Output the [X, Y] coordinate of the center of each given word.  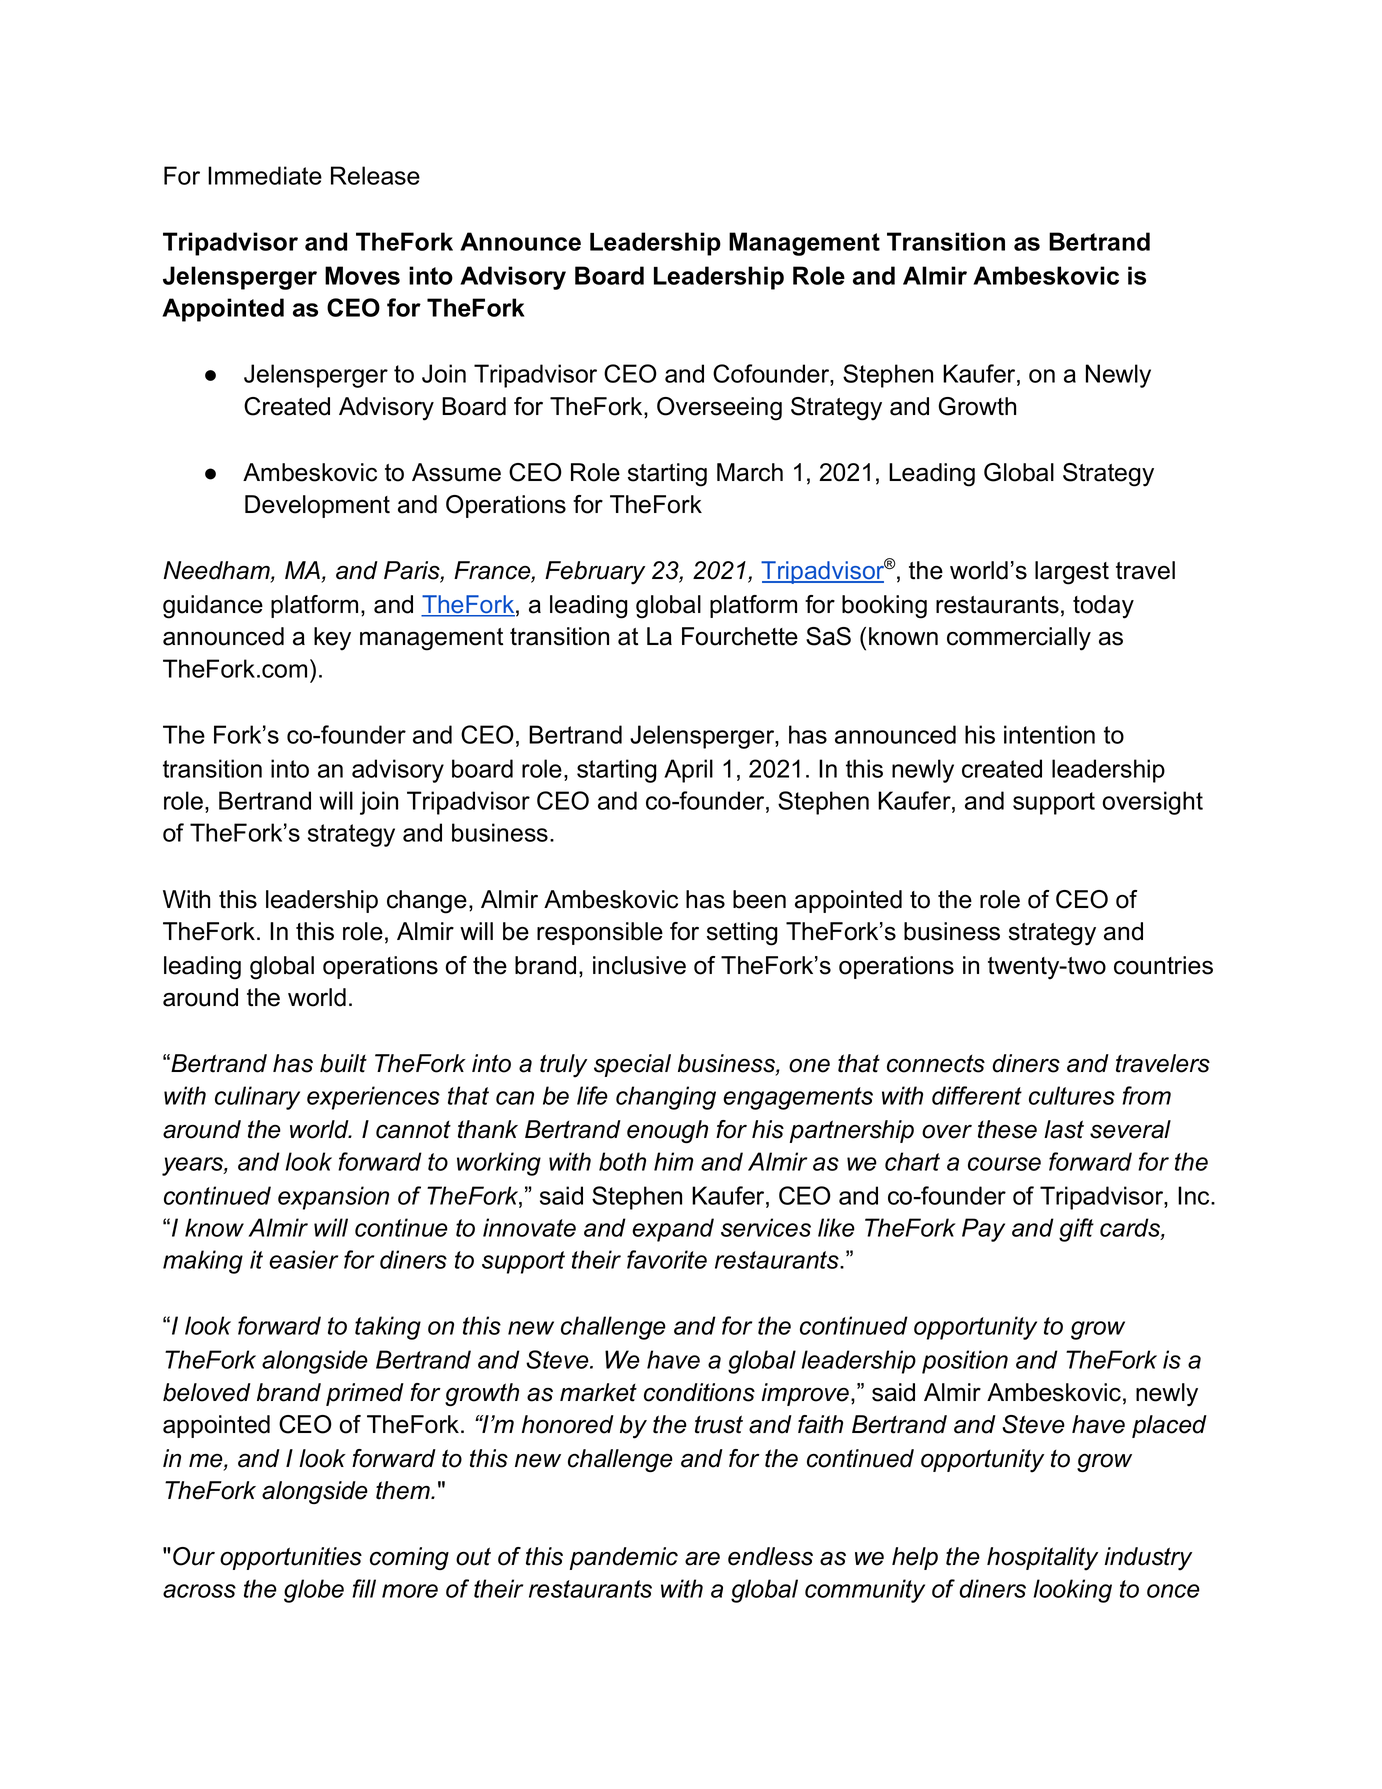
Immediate [265, 175]
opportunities [291, 1558]
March [750, 472]
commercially [1019, 639]
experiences [373, 1098]
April [688, 771]
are [702, 1559]
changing [666, 1098]
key [332, 639]
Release [375, 175]
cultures [1072, 1095]
